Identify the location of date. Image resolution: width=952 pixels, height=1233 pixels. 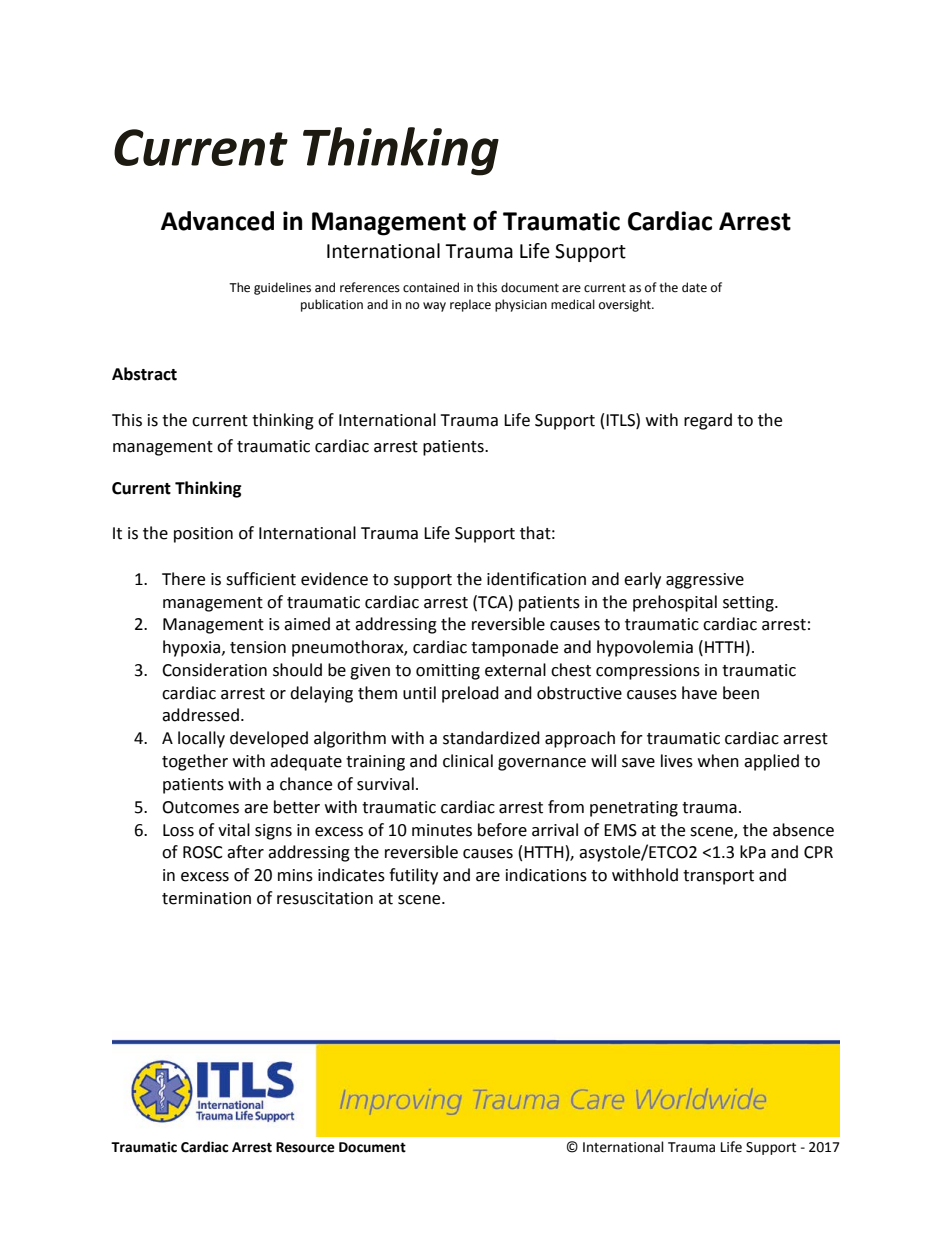
(694, 287).
